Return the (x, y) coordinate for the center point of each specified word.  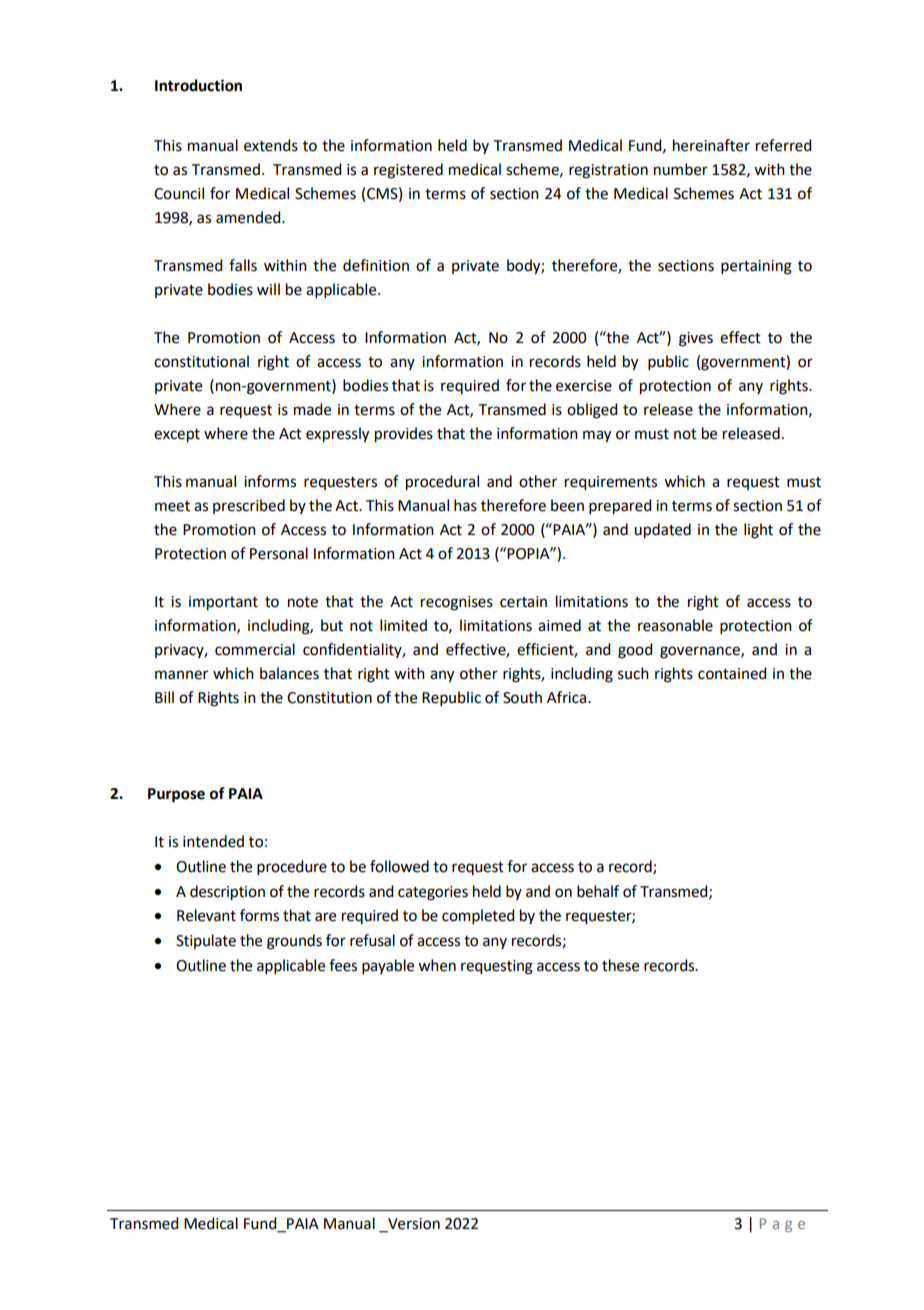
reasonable (675, 625)
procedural (442, 483)
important (223, 603)
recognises (457, 603)
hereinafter (711, 145)
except (177, 436)
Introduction (198, 85)
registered (408, 171)
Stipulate (206, 941)
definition (376, 265)
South (522, 697)
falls (243, 265)
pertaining (756, 267)
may (597, 436)
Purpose (176, 795)
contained (732, 673)
